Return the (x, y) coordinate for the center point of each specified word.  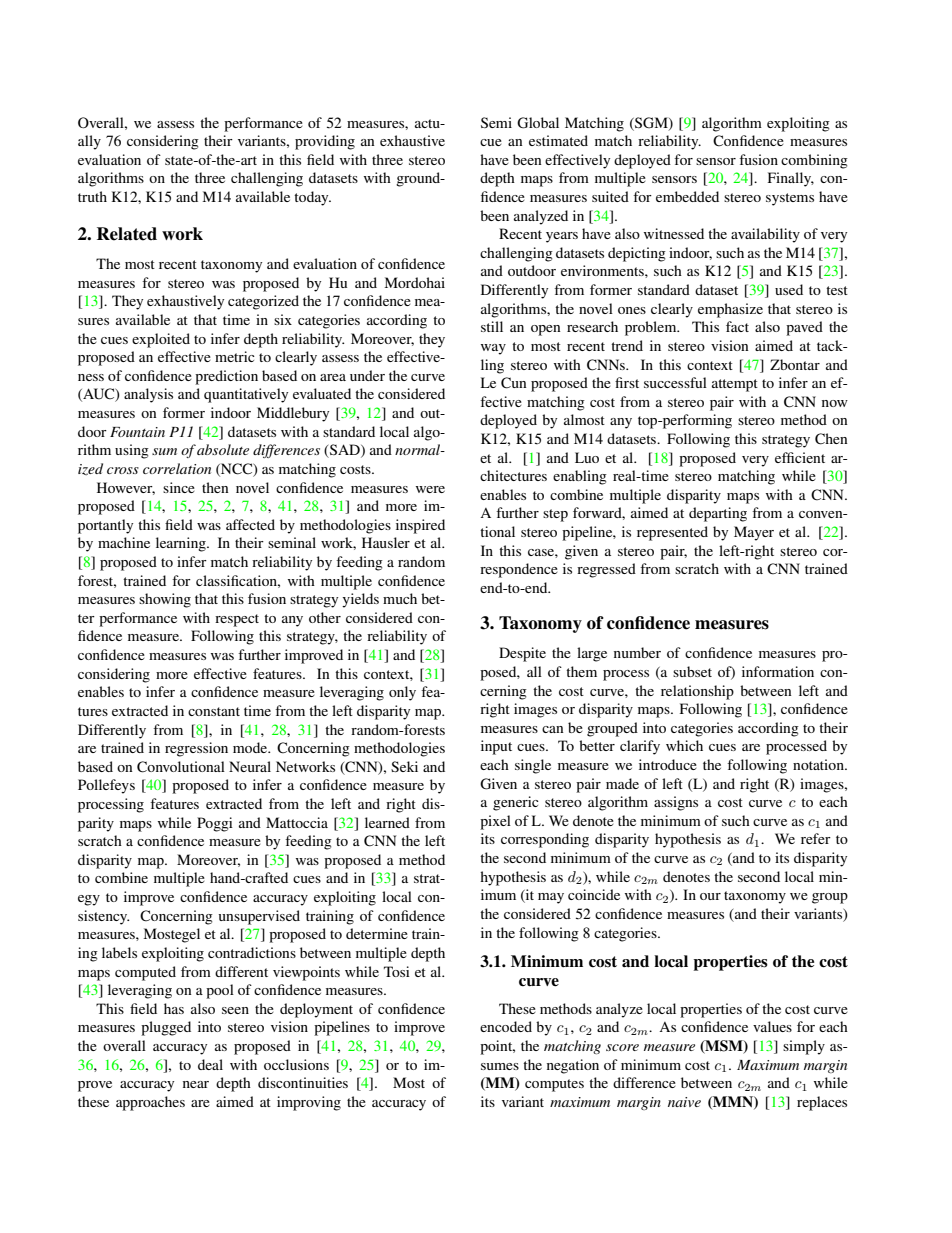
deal (210, 1064)
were (430, 489)
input (496, 747)
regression (196, 749)
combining (814, 161)
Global (538, 123)
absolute (223, 449)
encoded (506, 1026)
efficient (800, 457)
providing (325, 142)
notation (819, 764)
